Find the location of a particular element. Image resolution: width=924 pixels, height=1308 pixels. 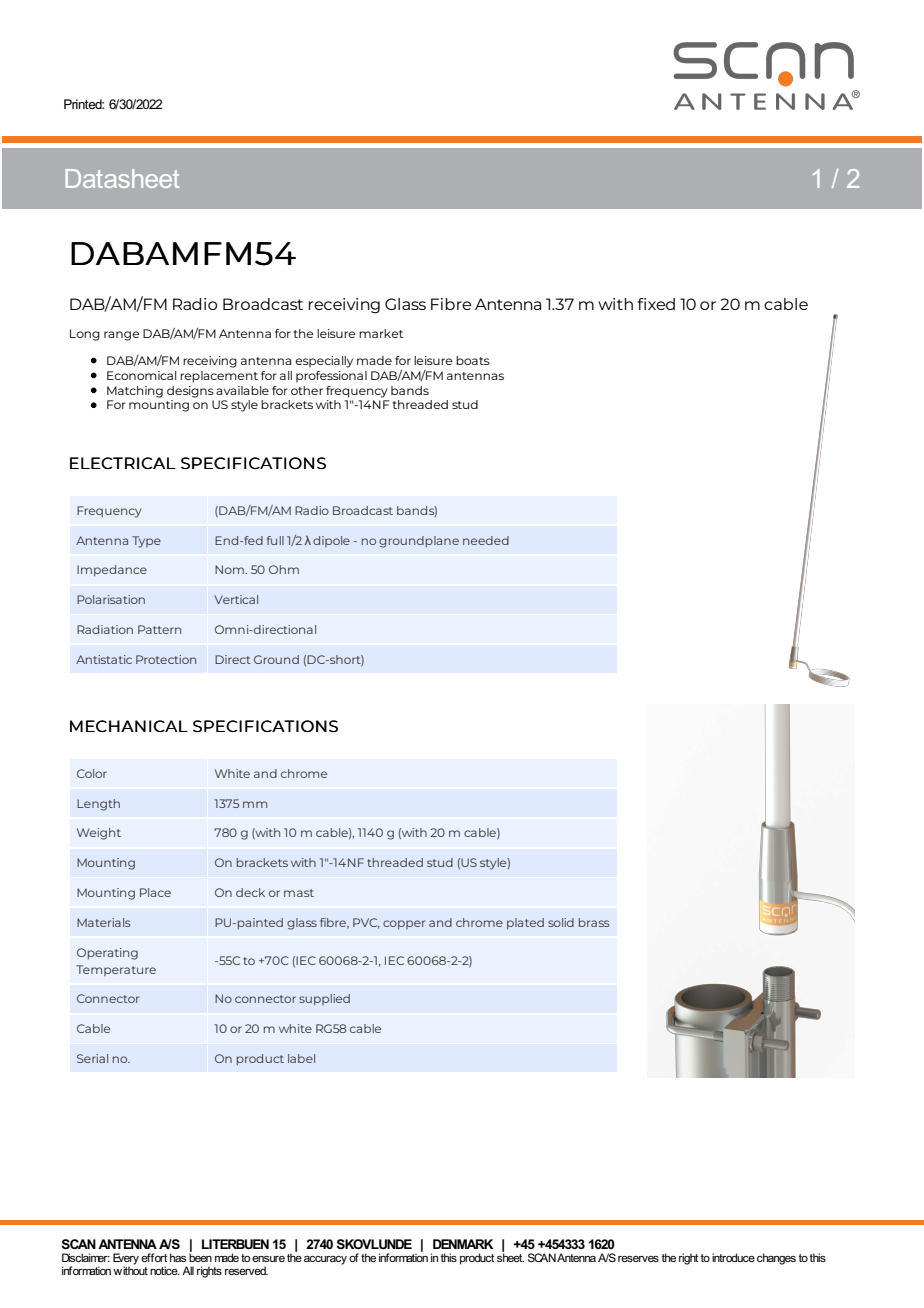

brass is located at coordinates (594, 922).
